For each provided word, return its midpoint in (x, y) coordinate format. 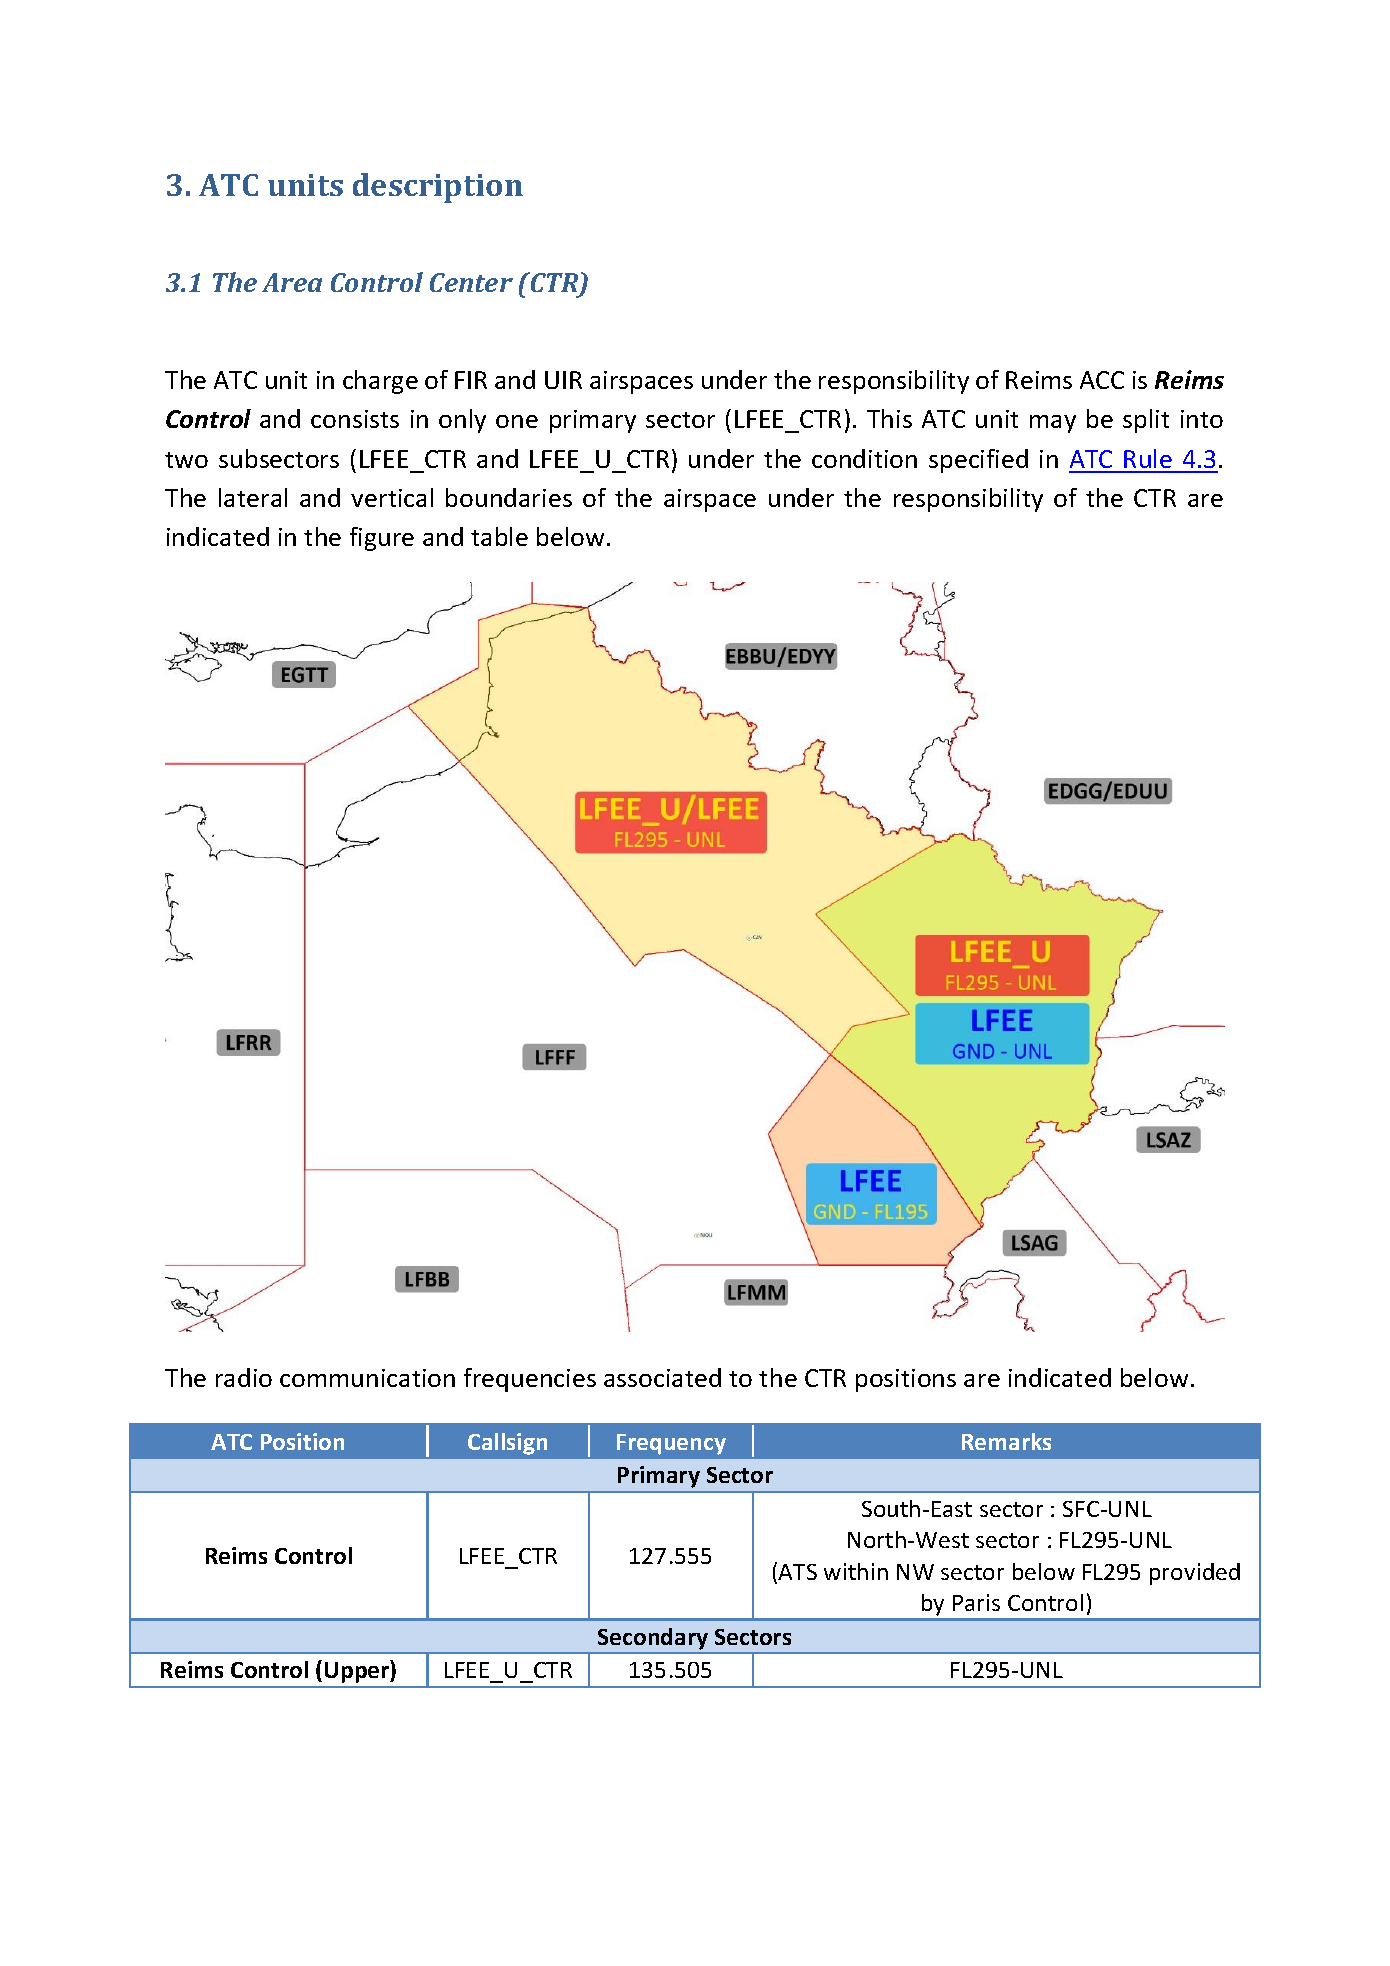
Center (471, 282)
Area (292, 282)
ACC (1102, 380)
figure (382, 539)
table (499, 536)
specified (978, 461)
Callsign (507, 1444)
